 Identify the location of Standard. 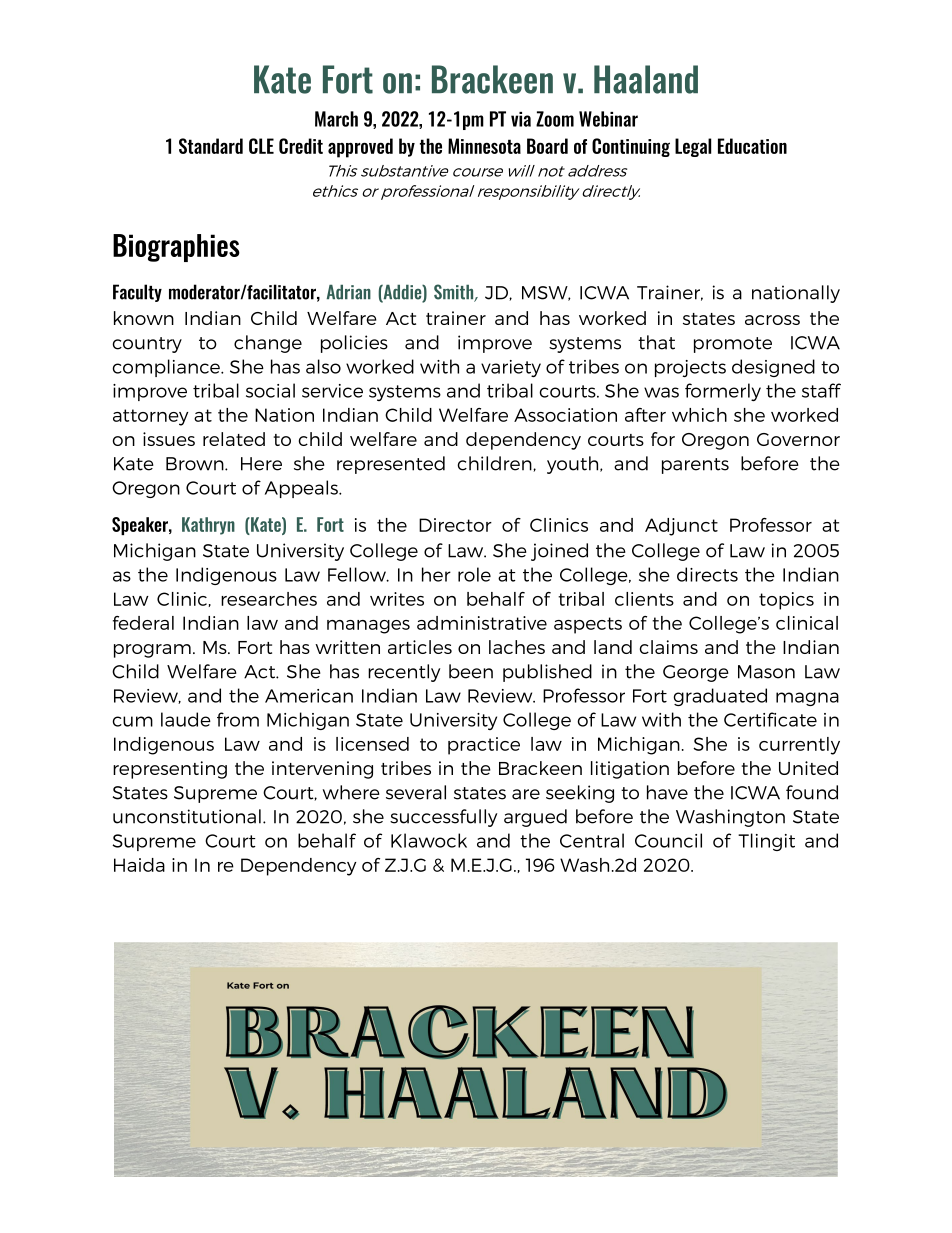
(211, 146).
